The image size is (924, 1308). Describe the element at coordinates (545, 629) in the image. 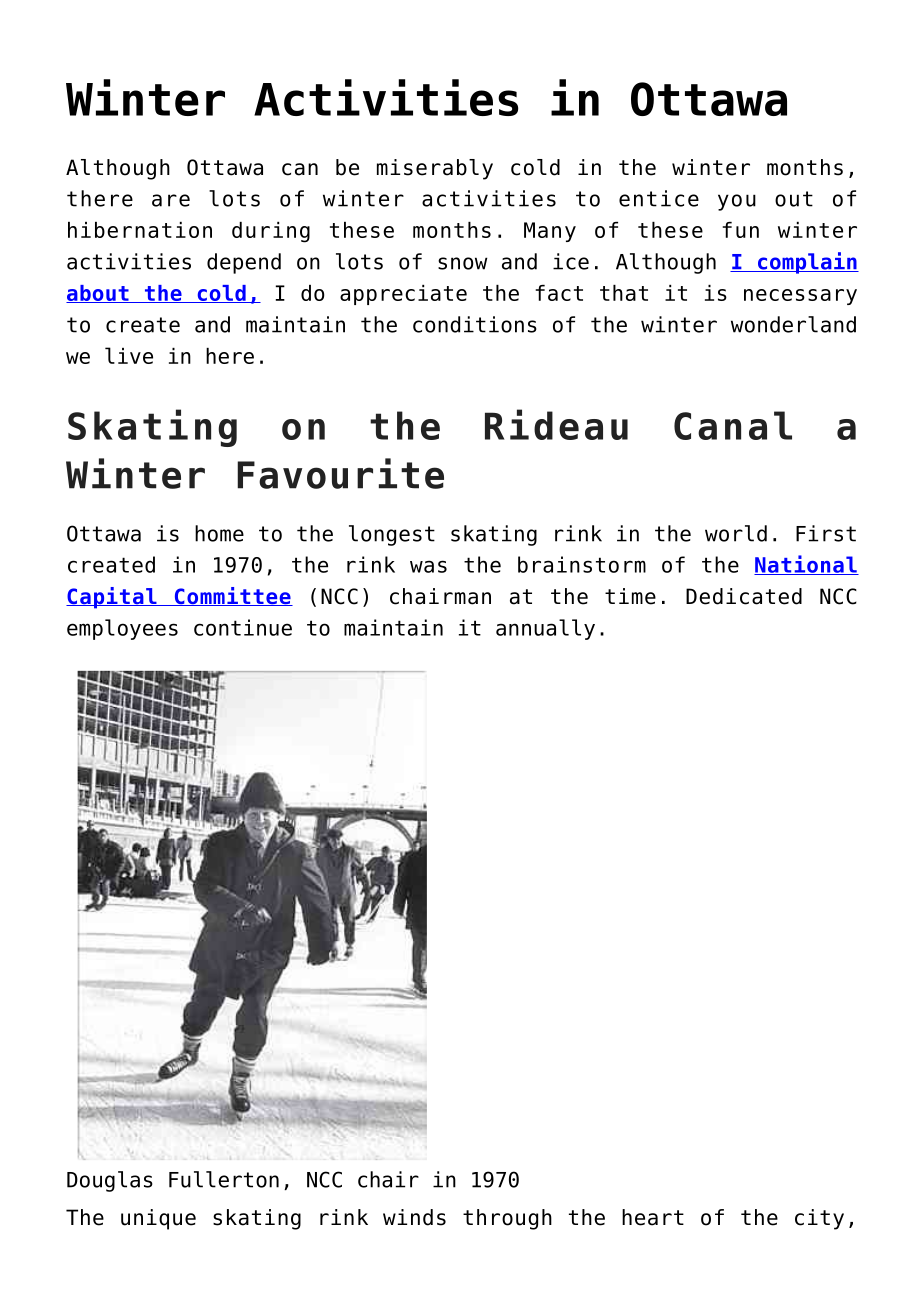

I see `annually` at that location.
